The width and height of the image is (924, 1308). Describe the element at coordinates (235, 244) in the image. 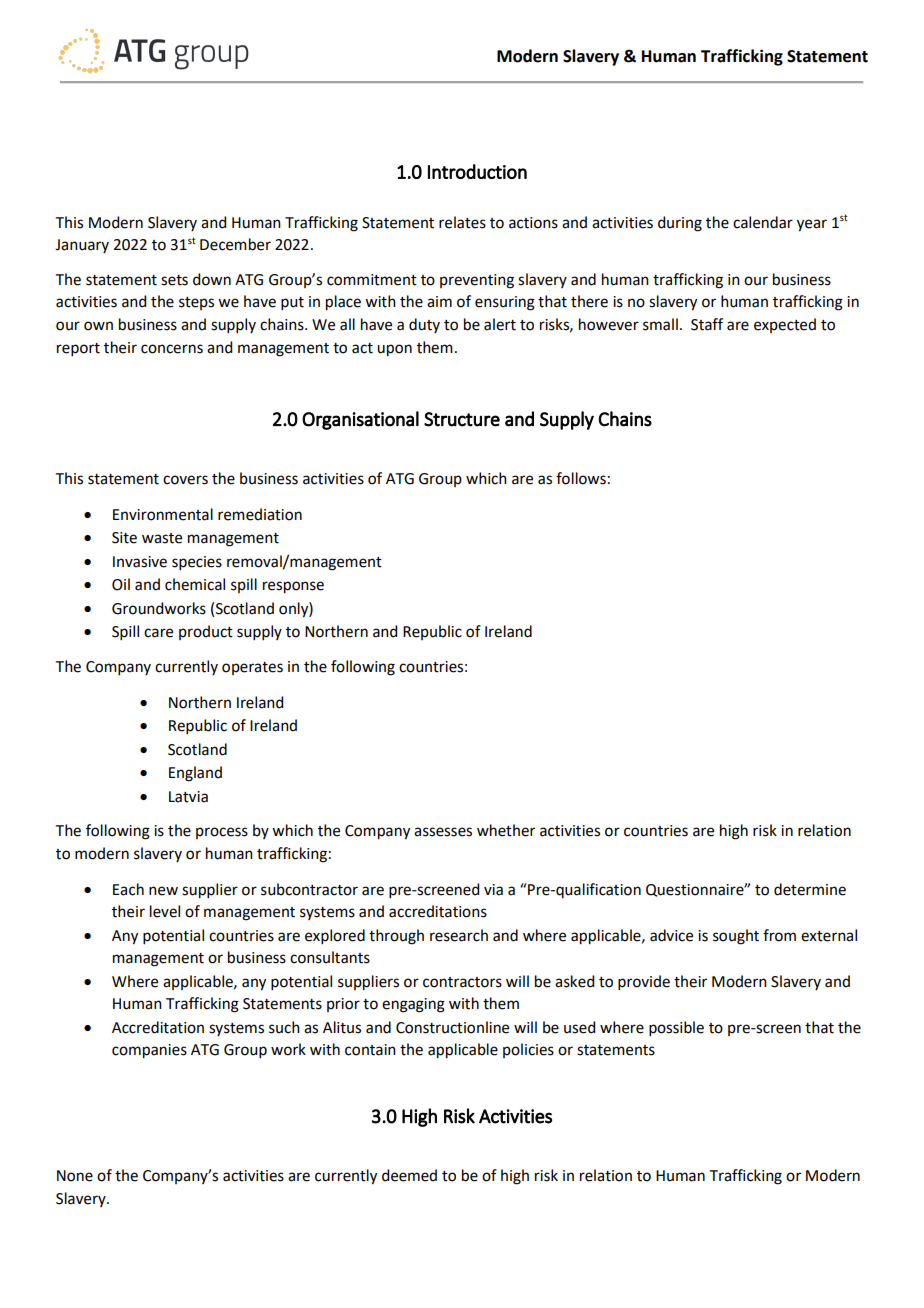

I see `December` at that location.
